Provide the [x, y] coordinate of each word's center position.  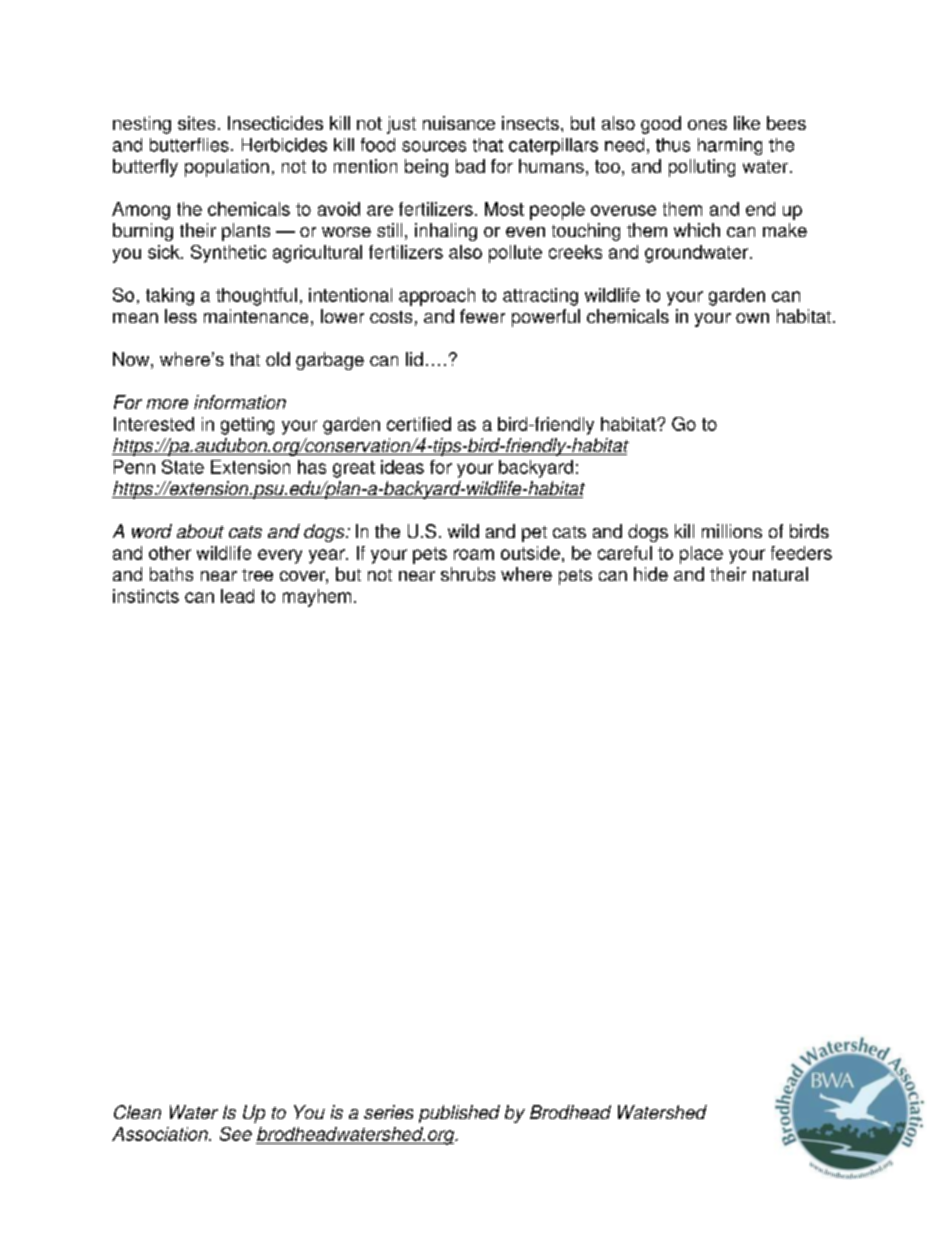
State [183, 467]
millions [732, 531]
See [236, 1134]
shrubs [468, 574]
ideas [402, 467]
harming [730, 146]
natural [780, 574]
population [227, 168]
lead [237, 596]
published [459, 1114]
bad [470, 166]
